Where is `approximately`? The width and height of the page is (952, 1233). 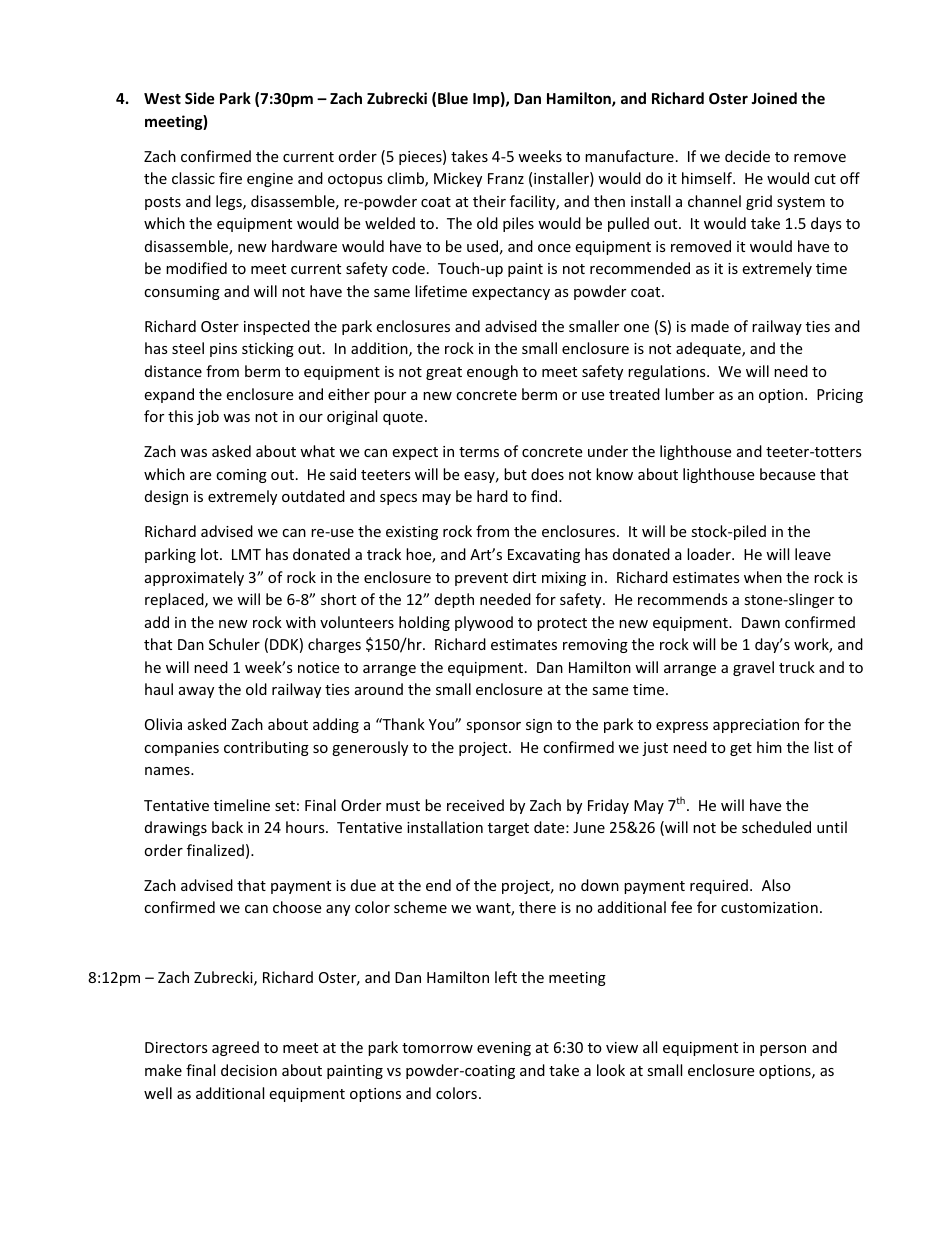 approximately is located at coordinates (194, 578).
